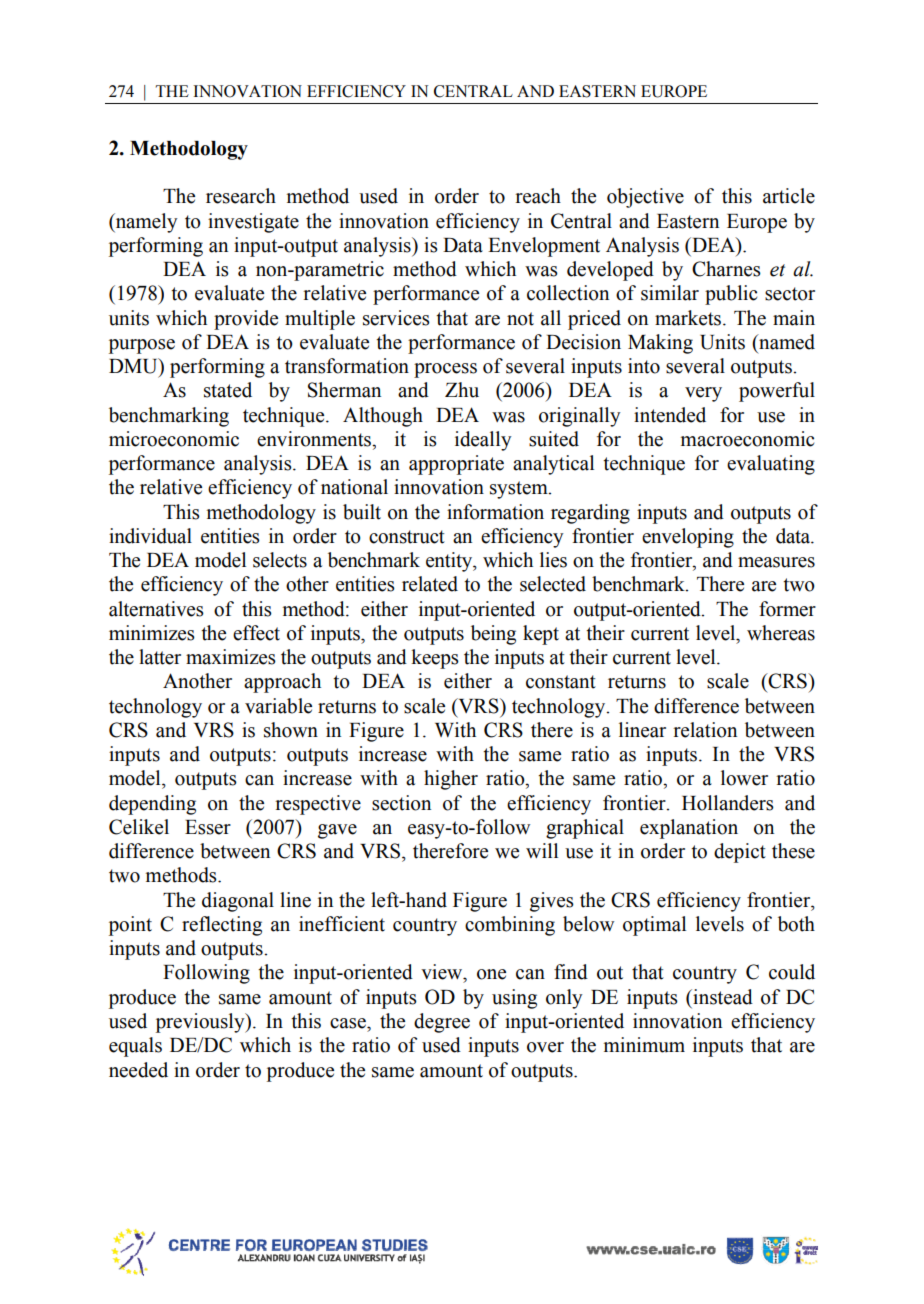  What do you see at coordinates (483, 441) in the page?
I see `ideally` at bounding box center [483, 441].
